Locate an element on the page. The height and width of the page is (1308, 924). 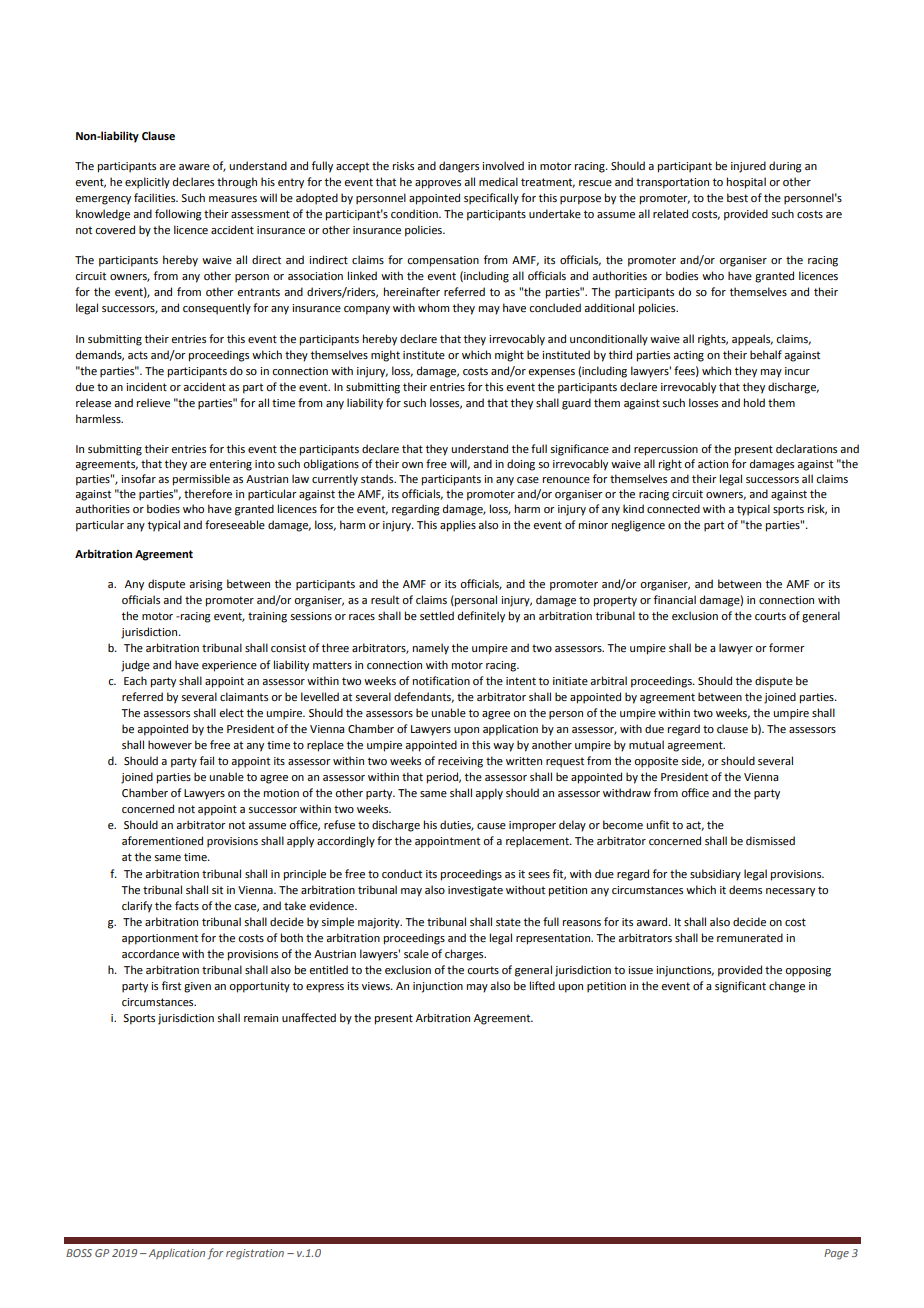
notification is located at coordinates (441, 680).
